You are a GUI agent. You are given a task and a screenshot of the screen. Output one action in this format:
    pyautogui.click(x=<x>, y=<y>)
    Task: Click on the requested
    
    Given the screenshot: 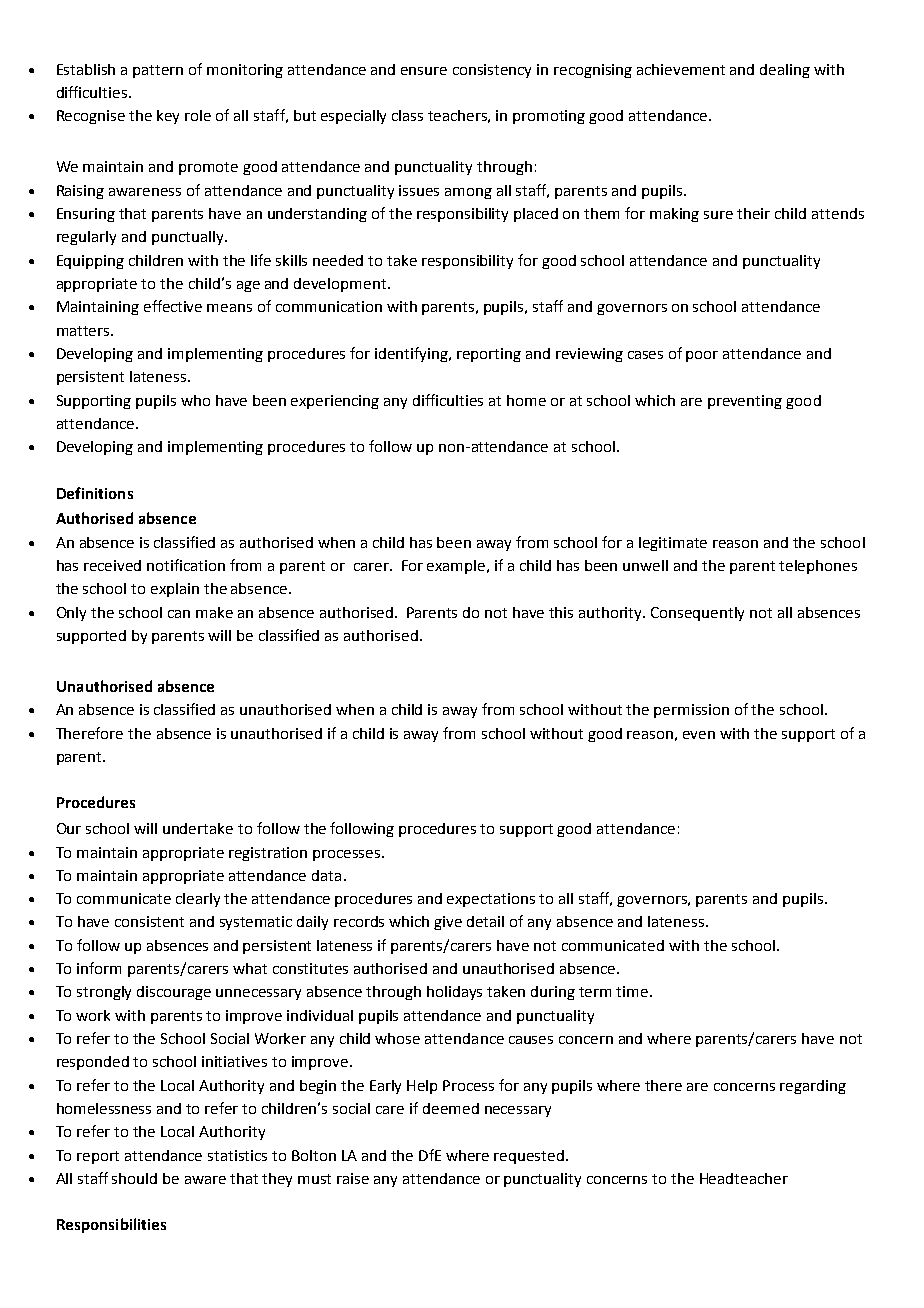 What is the action you would take?
    pyautogui.click(x=529, y=1157)
